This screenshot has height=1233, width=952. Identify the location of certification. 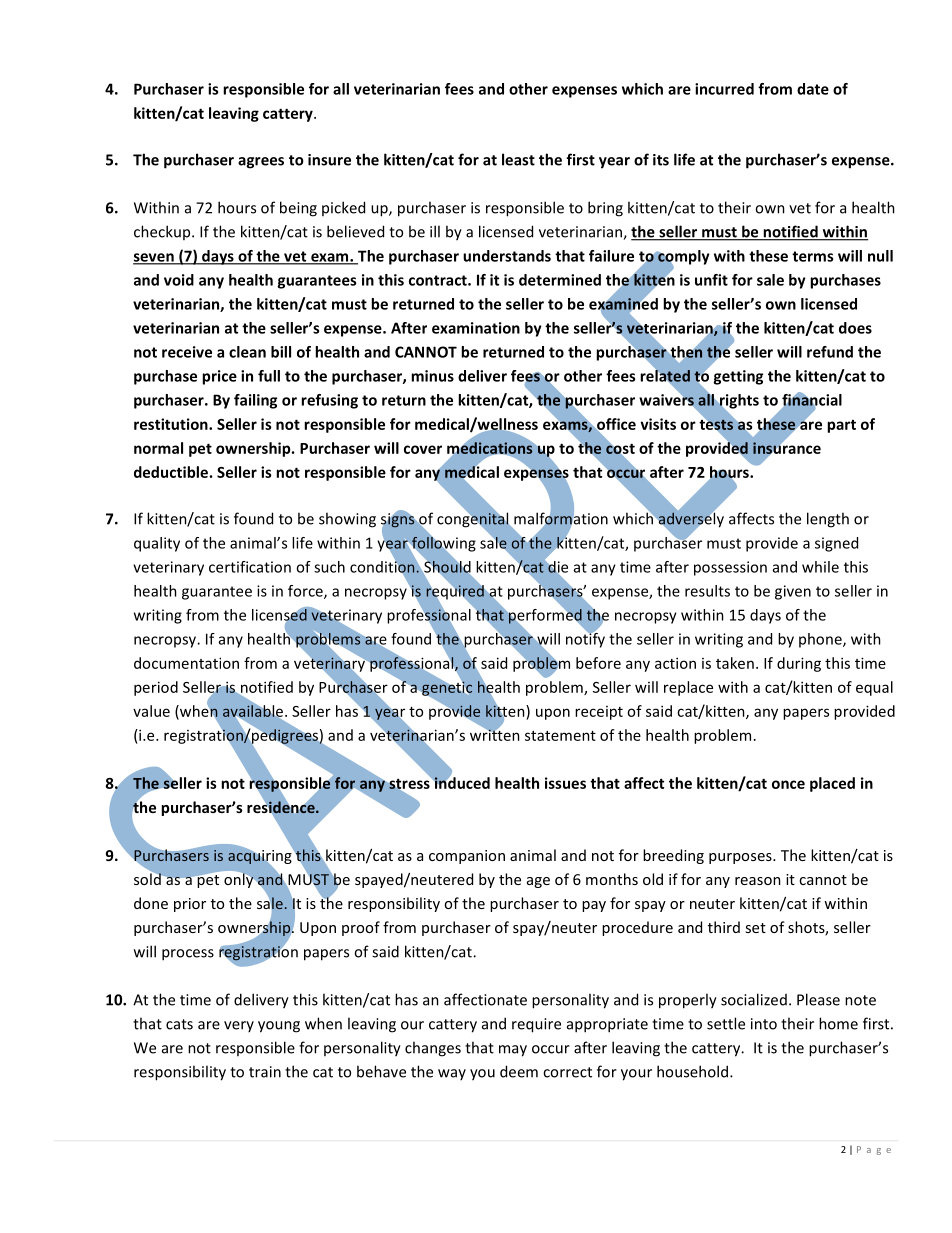
(250, 567).
